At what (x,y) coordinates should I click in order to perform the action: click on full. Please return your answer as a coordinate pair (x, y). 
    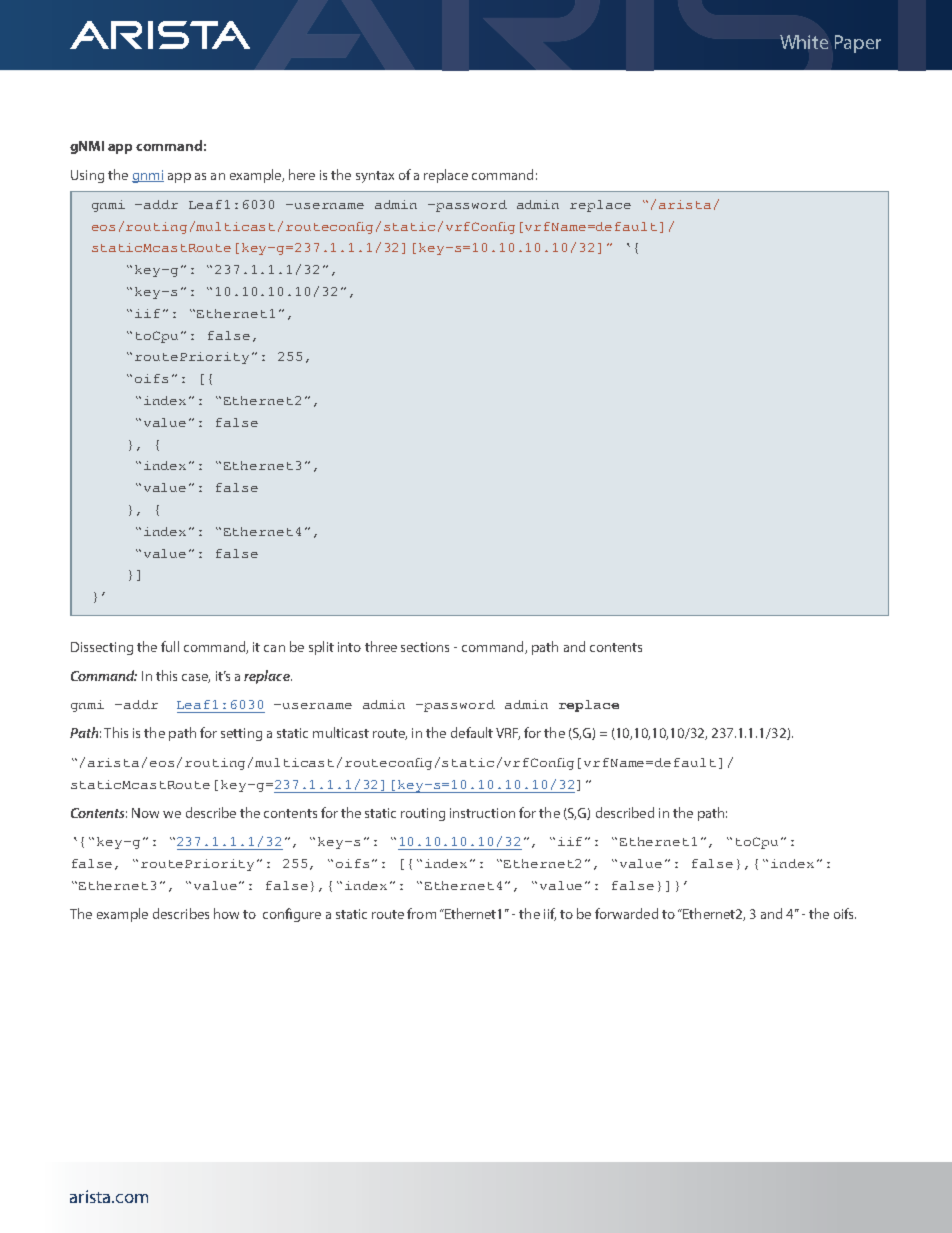
    Looking at the image, I should click on (170, 646).
